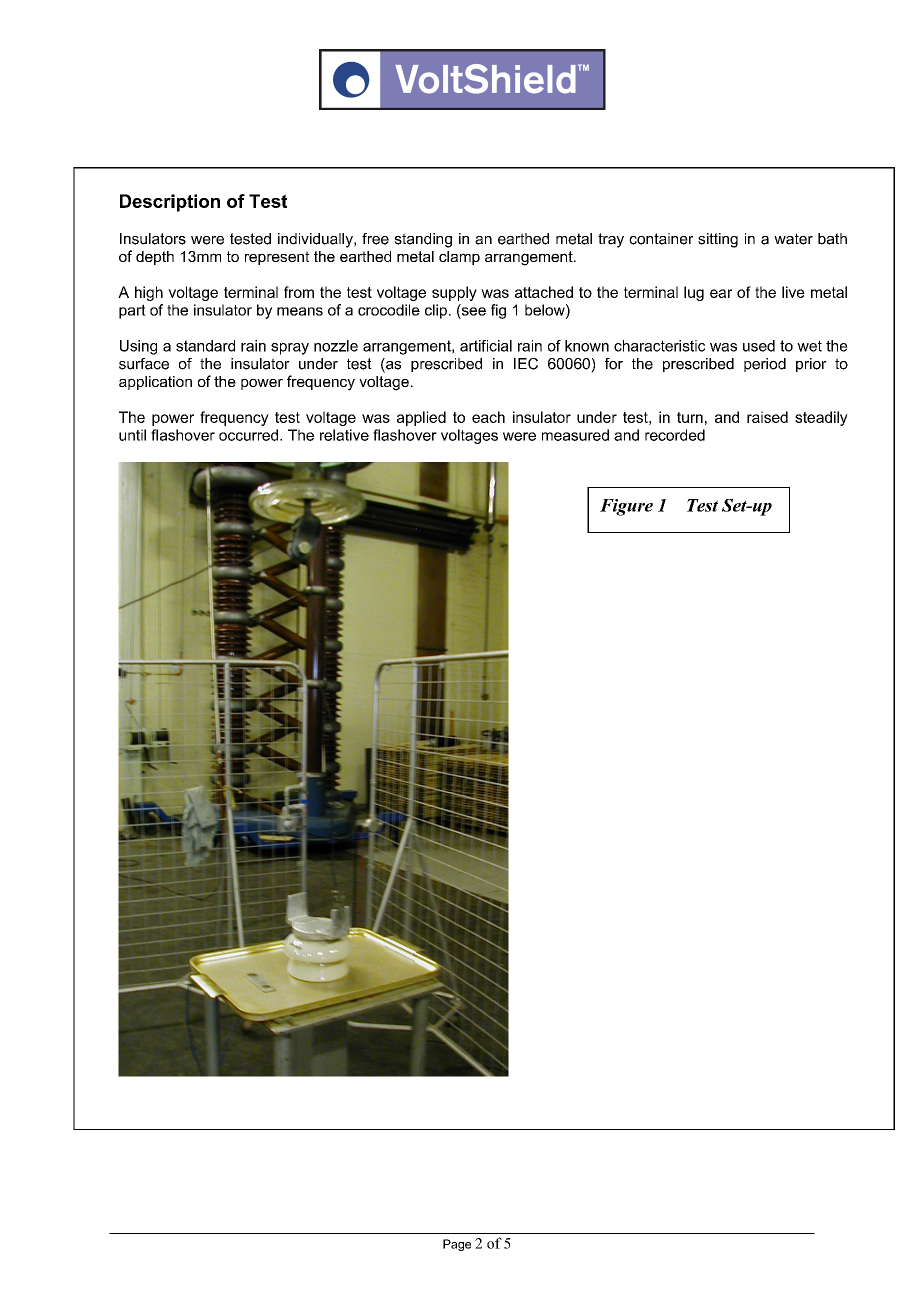  I want to click on clamp, so click(459, 258).
